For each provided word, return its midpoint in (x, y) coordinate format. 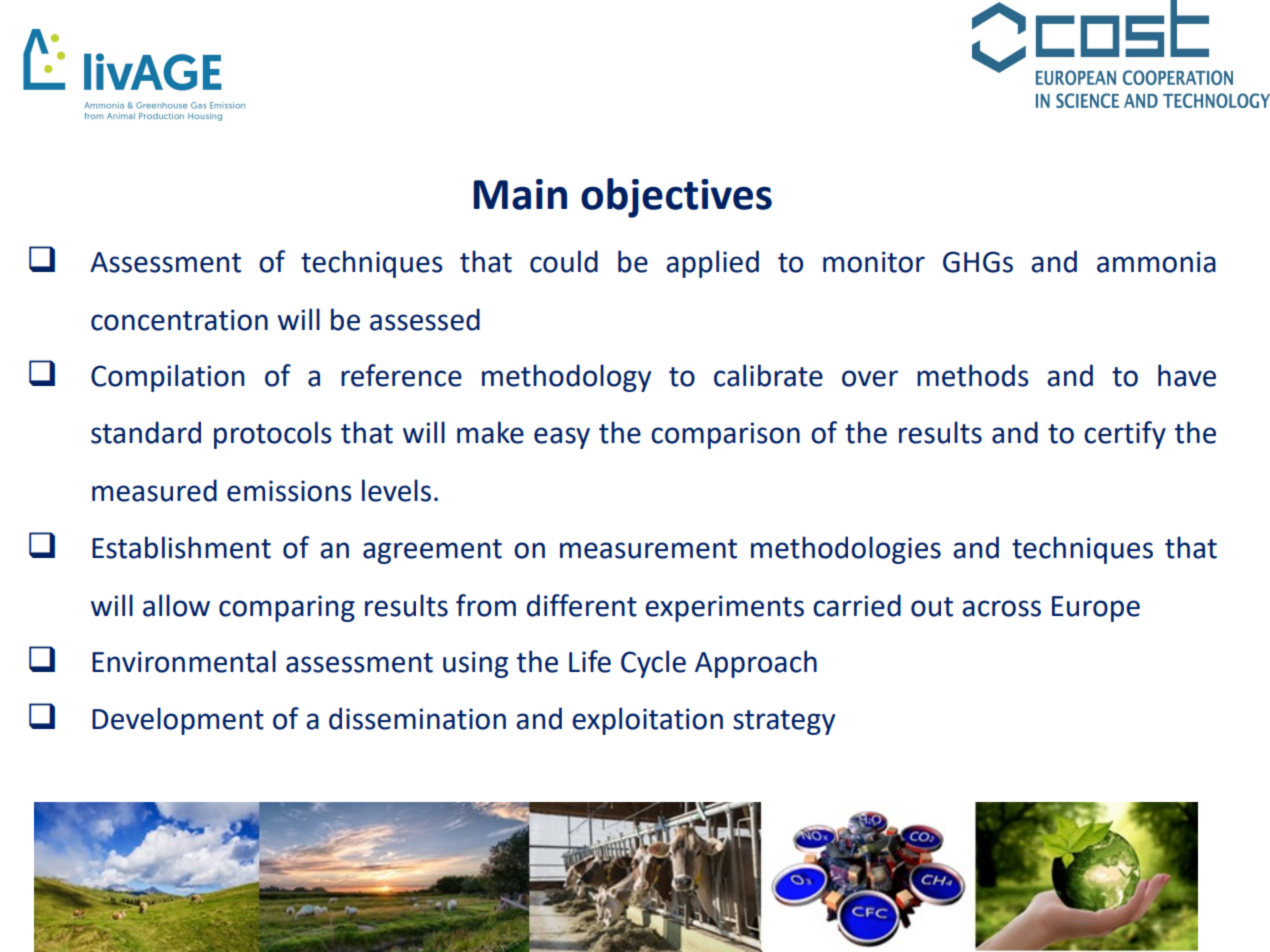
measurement (648, 549)
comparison (725, 435)
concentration (179, 320)
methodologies (846, 550)
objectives (676, 198)
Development (178, 721)
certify (1125, 435)
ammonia (1156, 262)
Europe (1096, 609)
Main (520, 194)
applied (712, 264)
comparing (287, 608)
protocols (273, 435)
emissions (289, 491)
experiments (724, 608)
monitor (874, 262)
